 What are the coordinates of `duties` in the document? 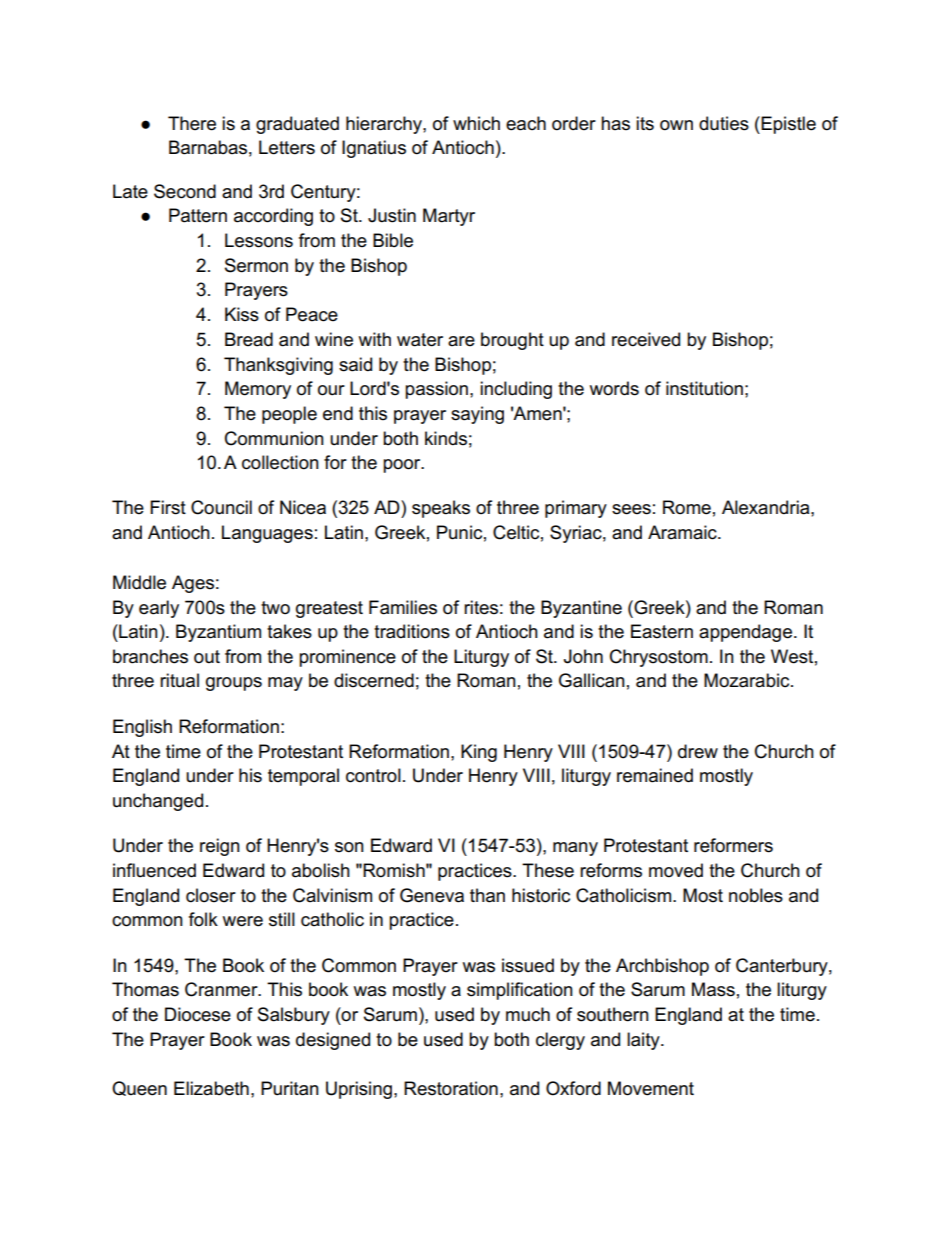 It's located at (724, 123).
